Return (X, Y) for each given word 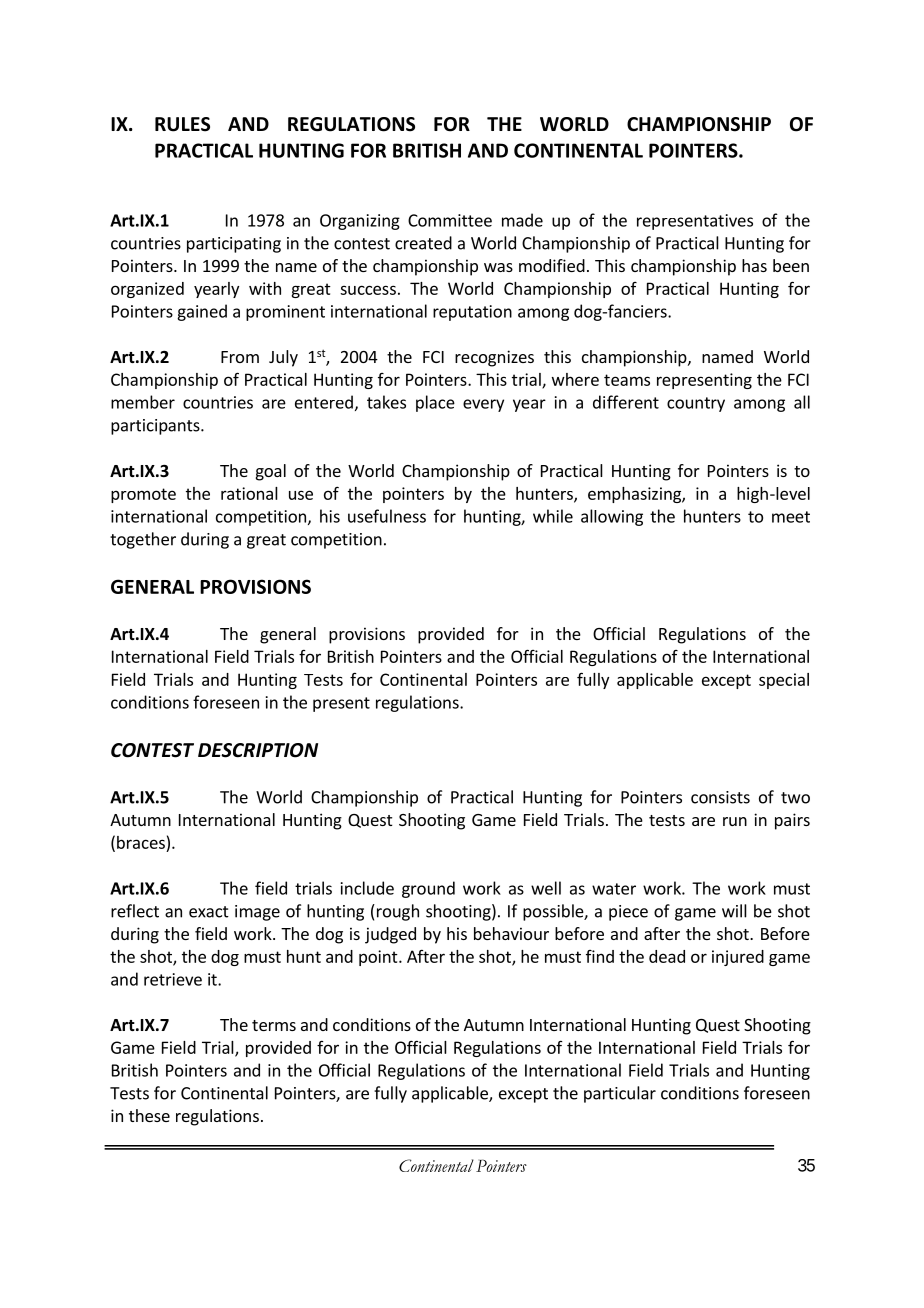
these (149, 1115)
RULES (182, 124)
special (784, 681)
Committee (450, 220)
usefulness (387, 516)
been (791, 265)
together (143, 540)
